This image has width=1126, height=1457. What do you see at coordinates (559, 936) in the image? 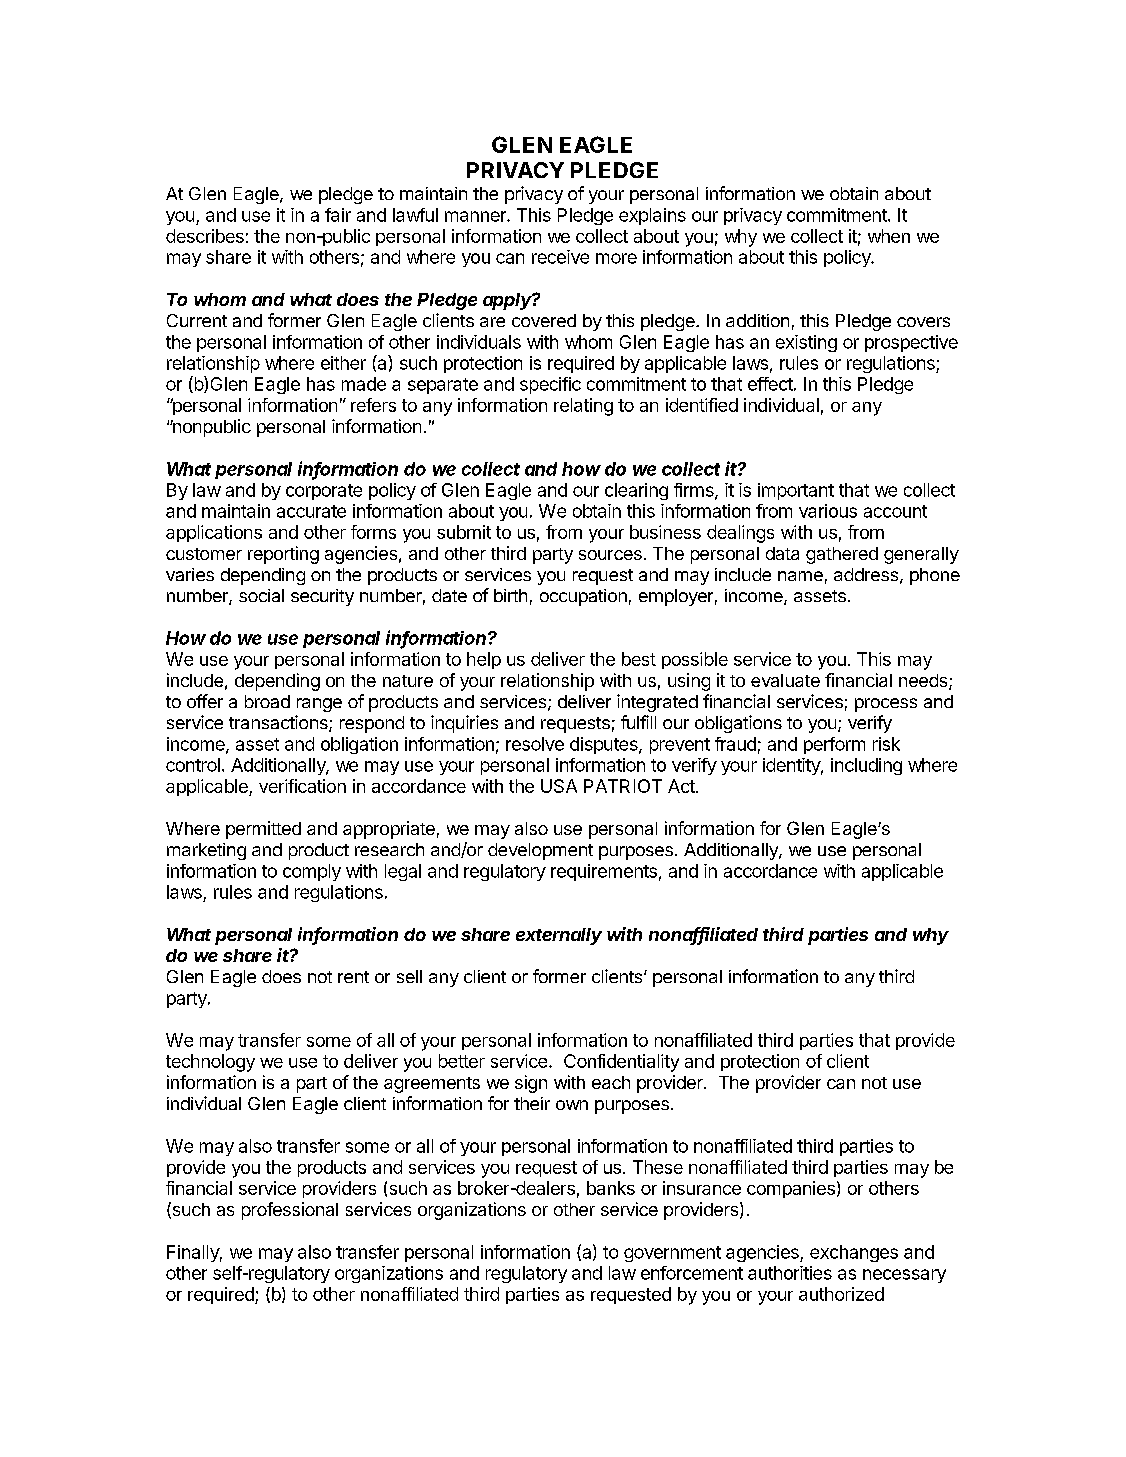
I see `externally` at bounding box center [559, 936].
